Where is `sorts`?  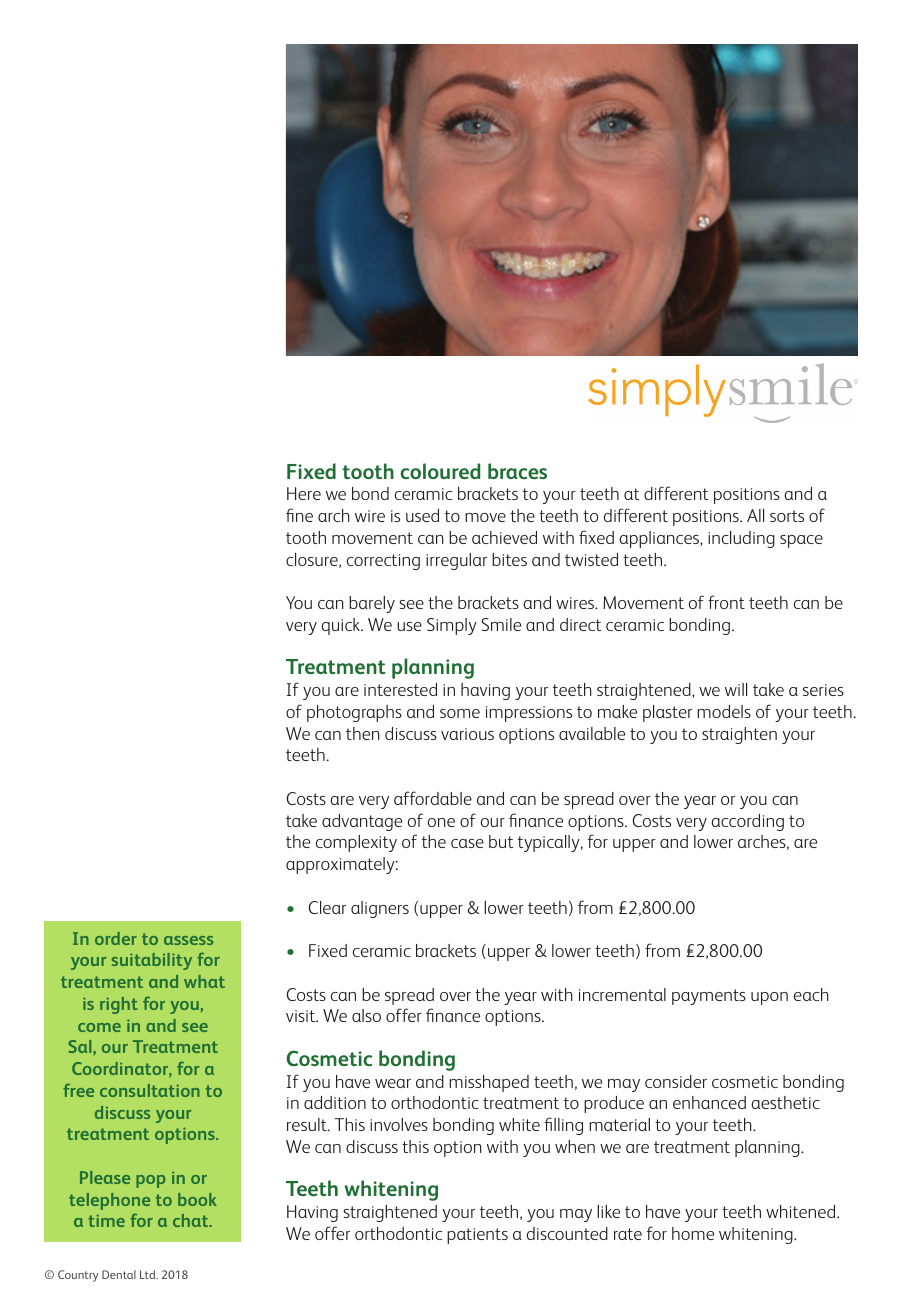
sorts is located at coordinates (787, 516).
